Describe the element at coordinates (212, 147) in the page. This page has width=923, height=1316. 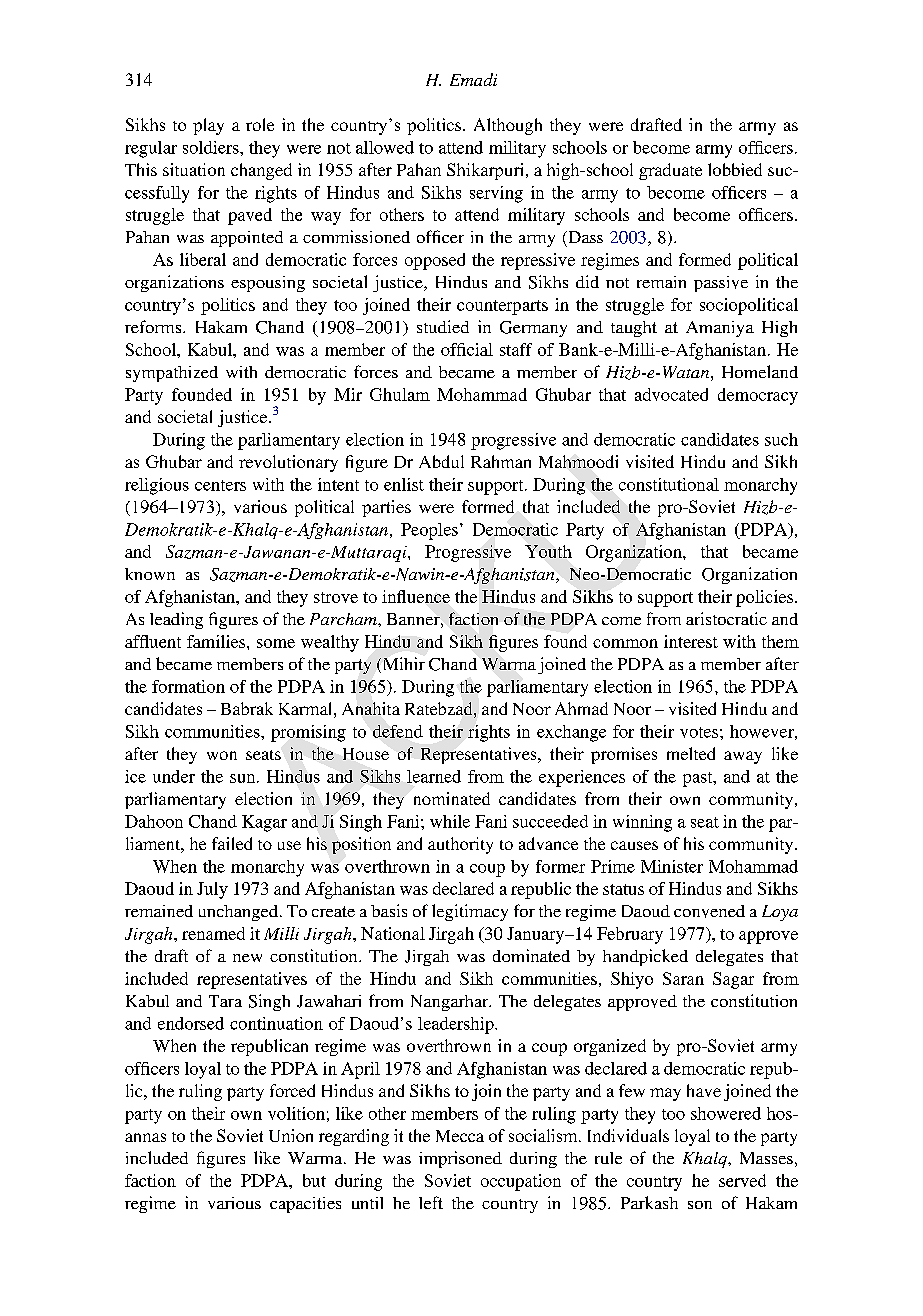
I see `soldiers` at that location.
